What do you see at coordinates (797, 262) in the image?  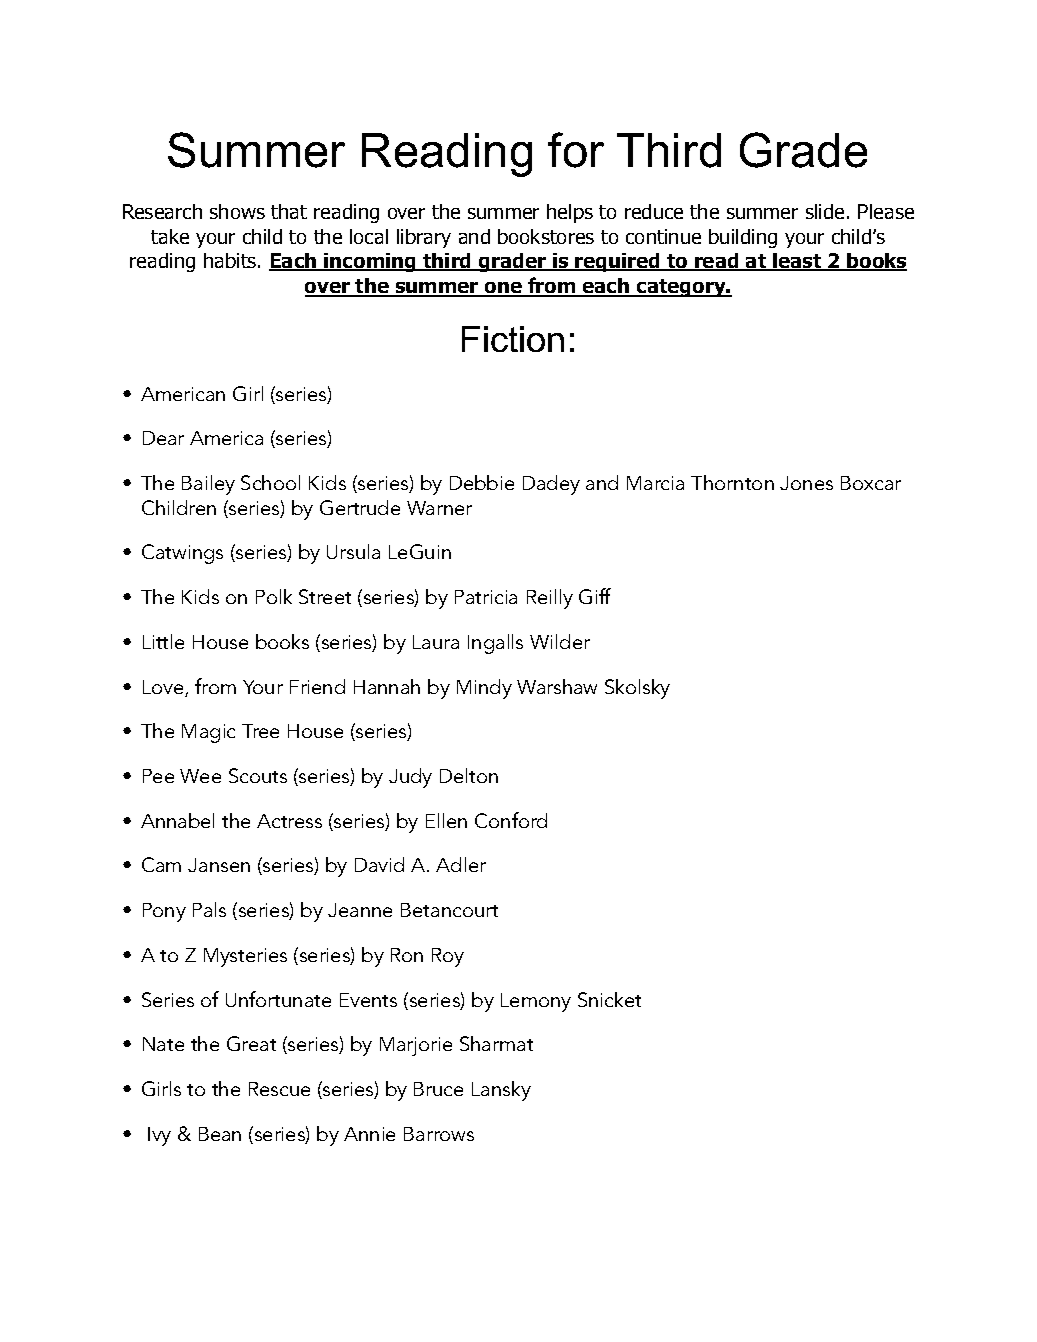 I see `least` at bounding box center [797, 262].
